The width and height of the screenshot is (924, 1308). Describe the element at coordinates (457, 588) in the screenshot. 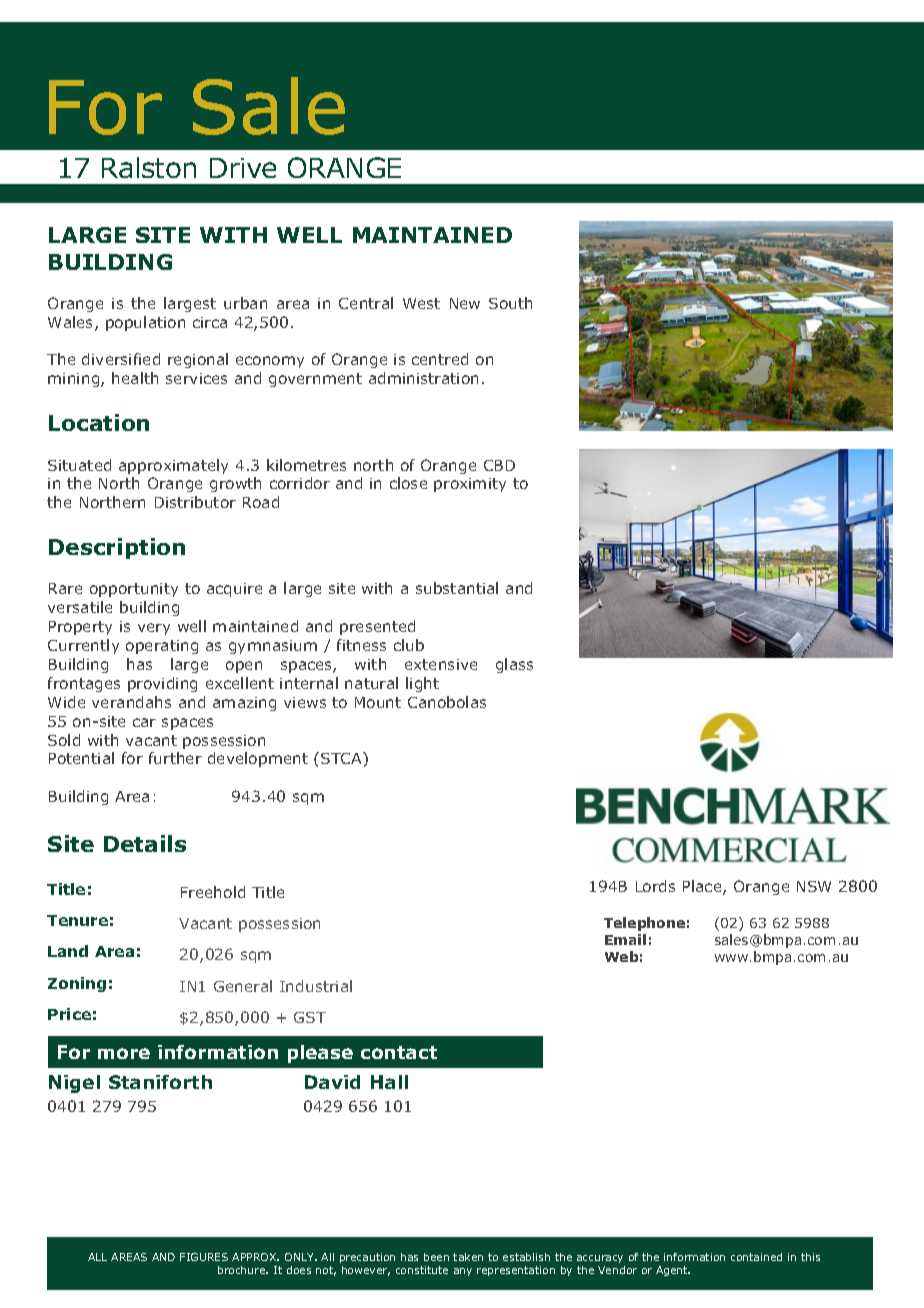

I see `substantial` at that location.
